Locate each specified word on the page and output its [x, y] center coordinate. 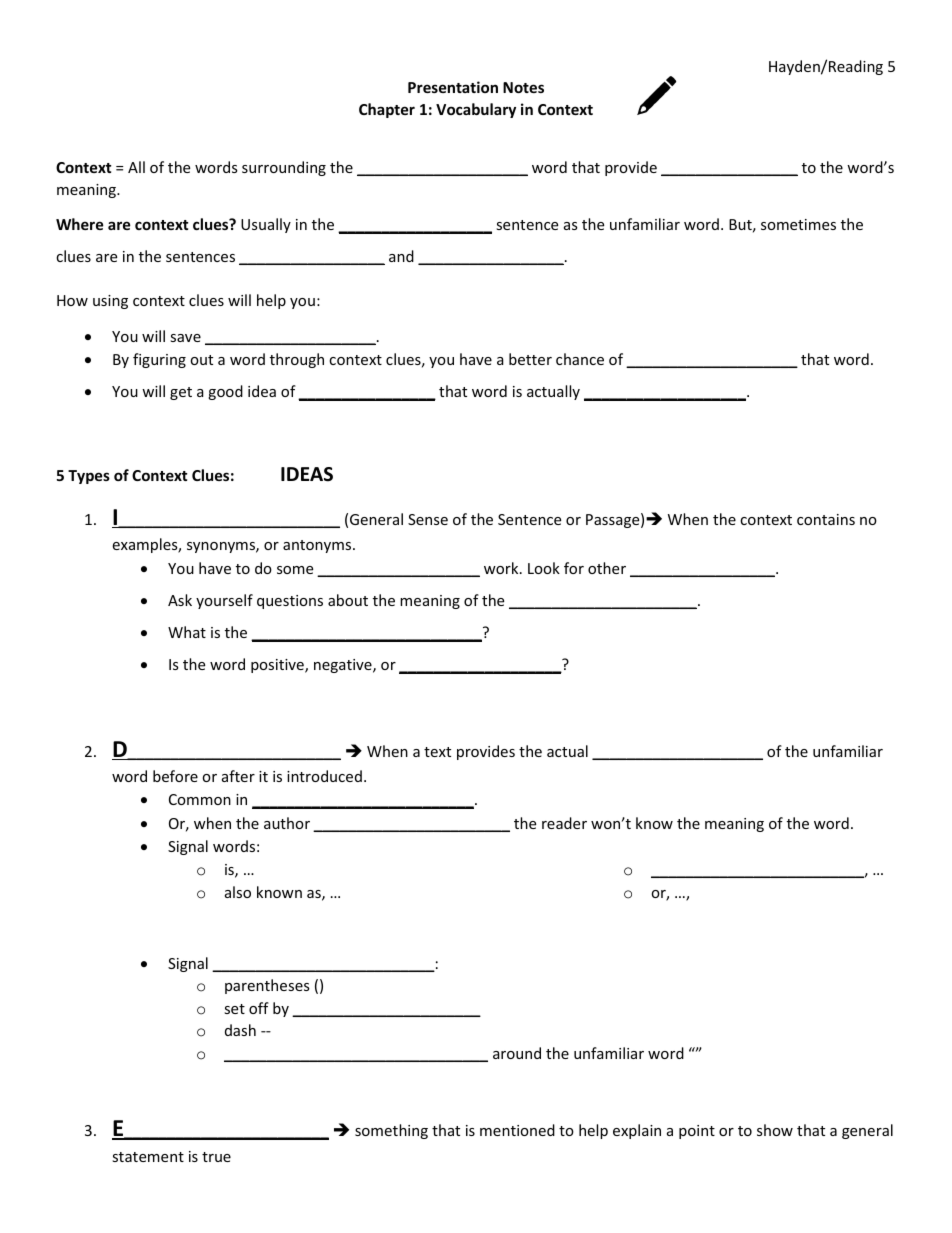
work [502, 568]
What [187, 632]
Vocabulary [476, 110]
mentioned [517, 1130]
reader [564, 823]
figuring [159, 360]
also [238, 892]
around [517, 1053]
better [530, 359]
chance [580, 359]
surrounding [284, 168]
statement [148, 1157]
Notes [523, 87]
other [607, 568]
